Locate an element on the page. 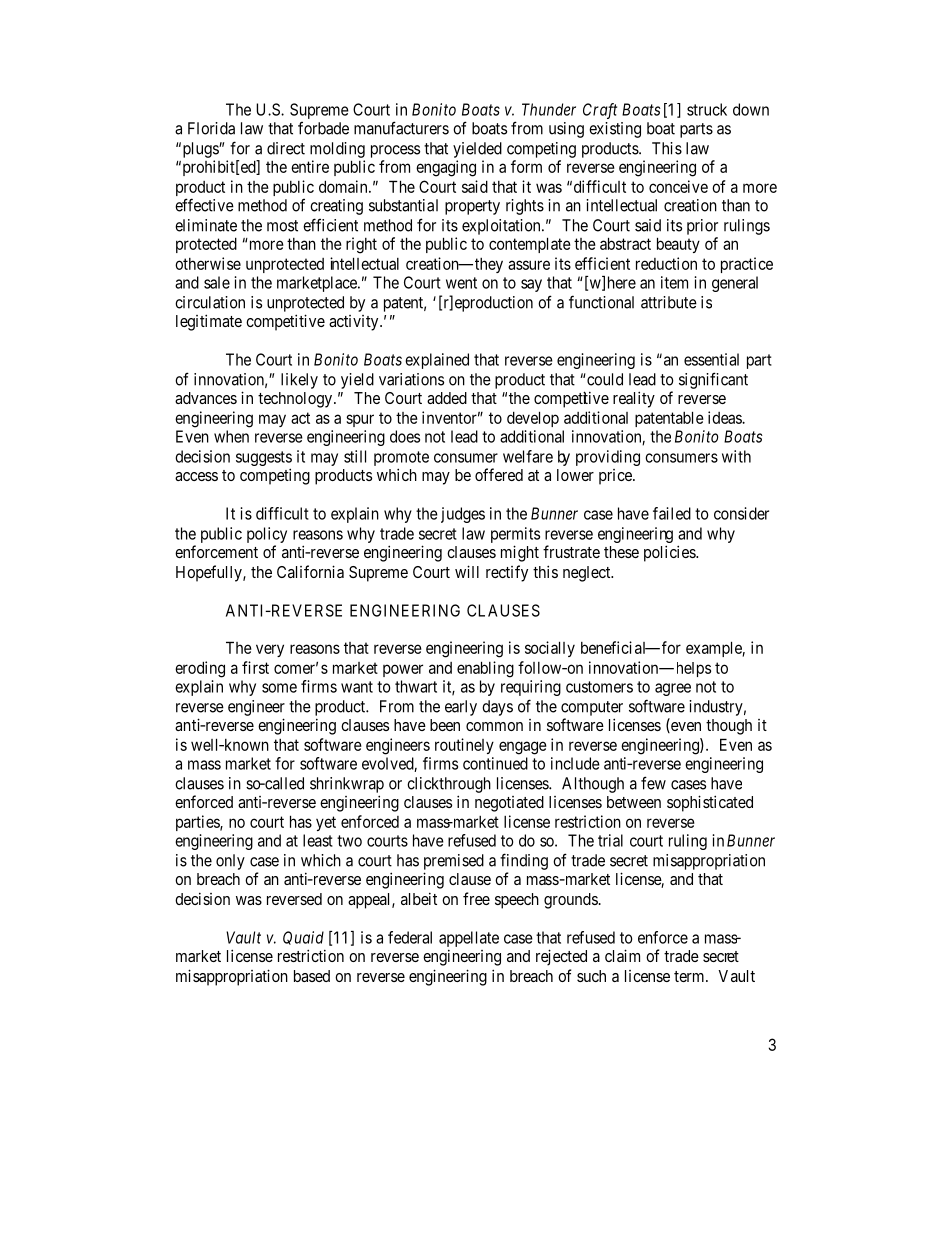  direct is located at coordinates (286, 148).
